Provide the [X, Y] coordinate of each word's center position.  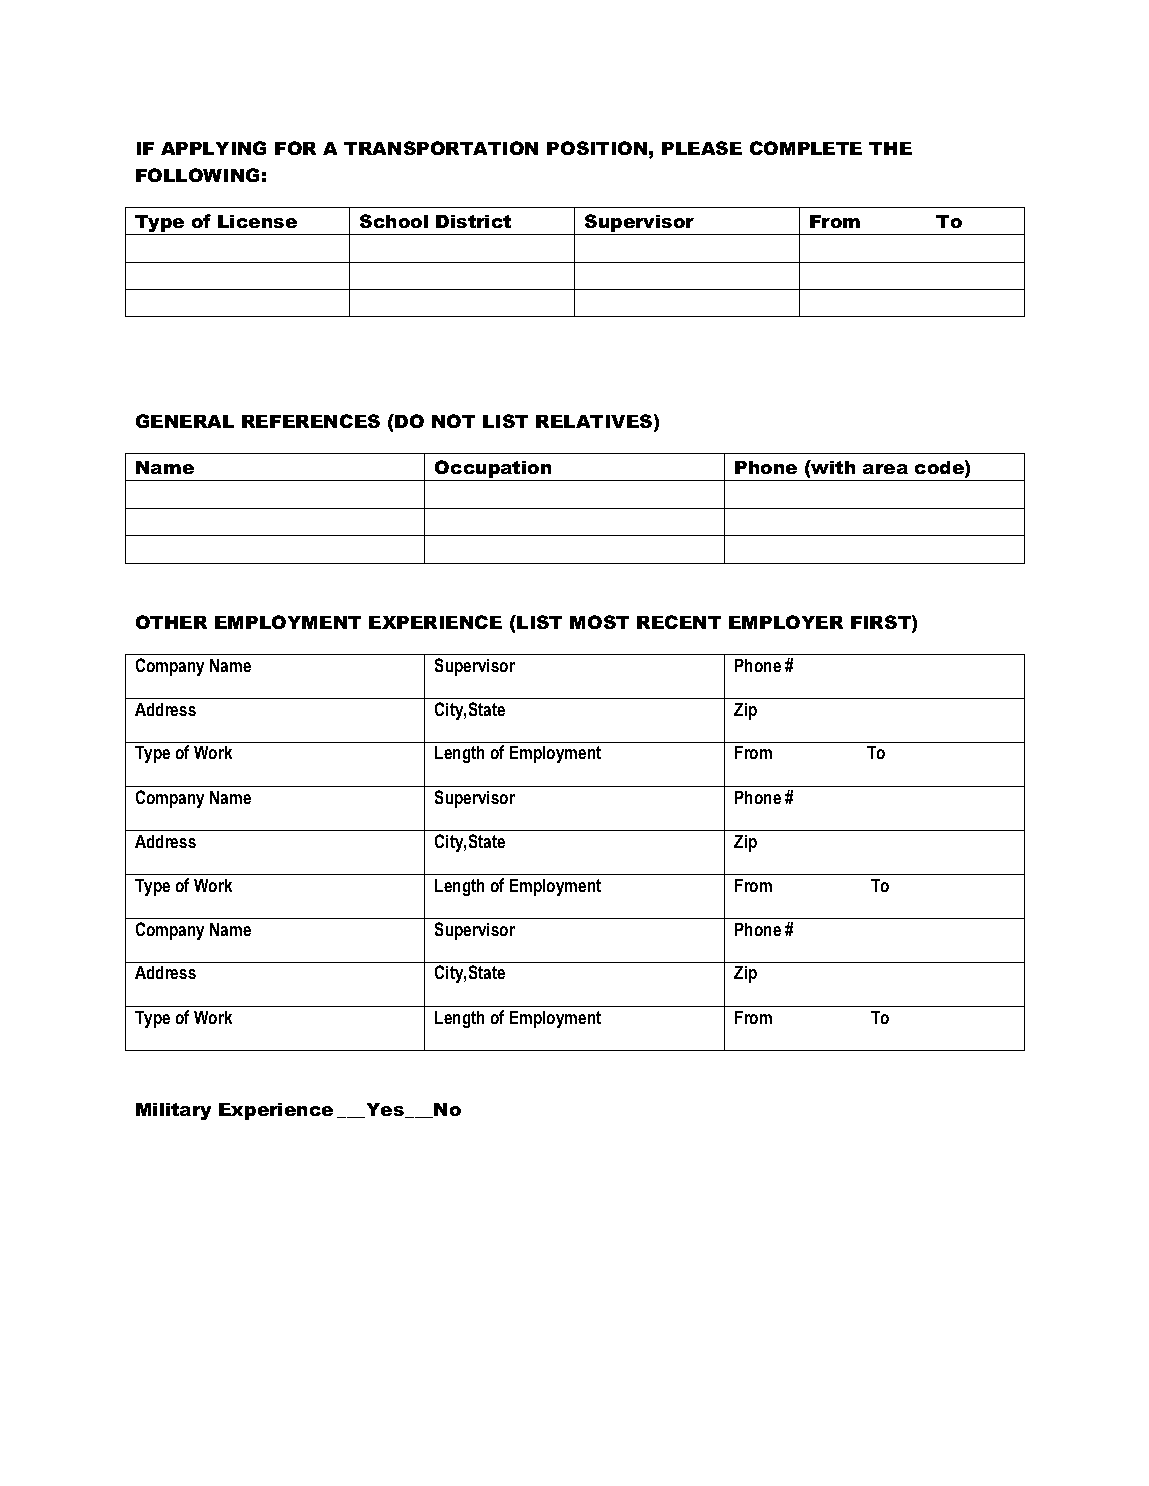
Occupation [493, 470]
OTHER [171, 622]
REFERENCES [311, 421]
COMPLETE [806, 148]
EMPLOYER [786, 622]
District [473, 221]
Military [173, 1111]
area [885, 469]
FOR [295, 148]
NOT [453, 421]
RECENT [679, 622]
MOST [599, 622]
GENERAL [185, 421]
